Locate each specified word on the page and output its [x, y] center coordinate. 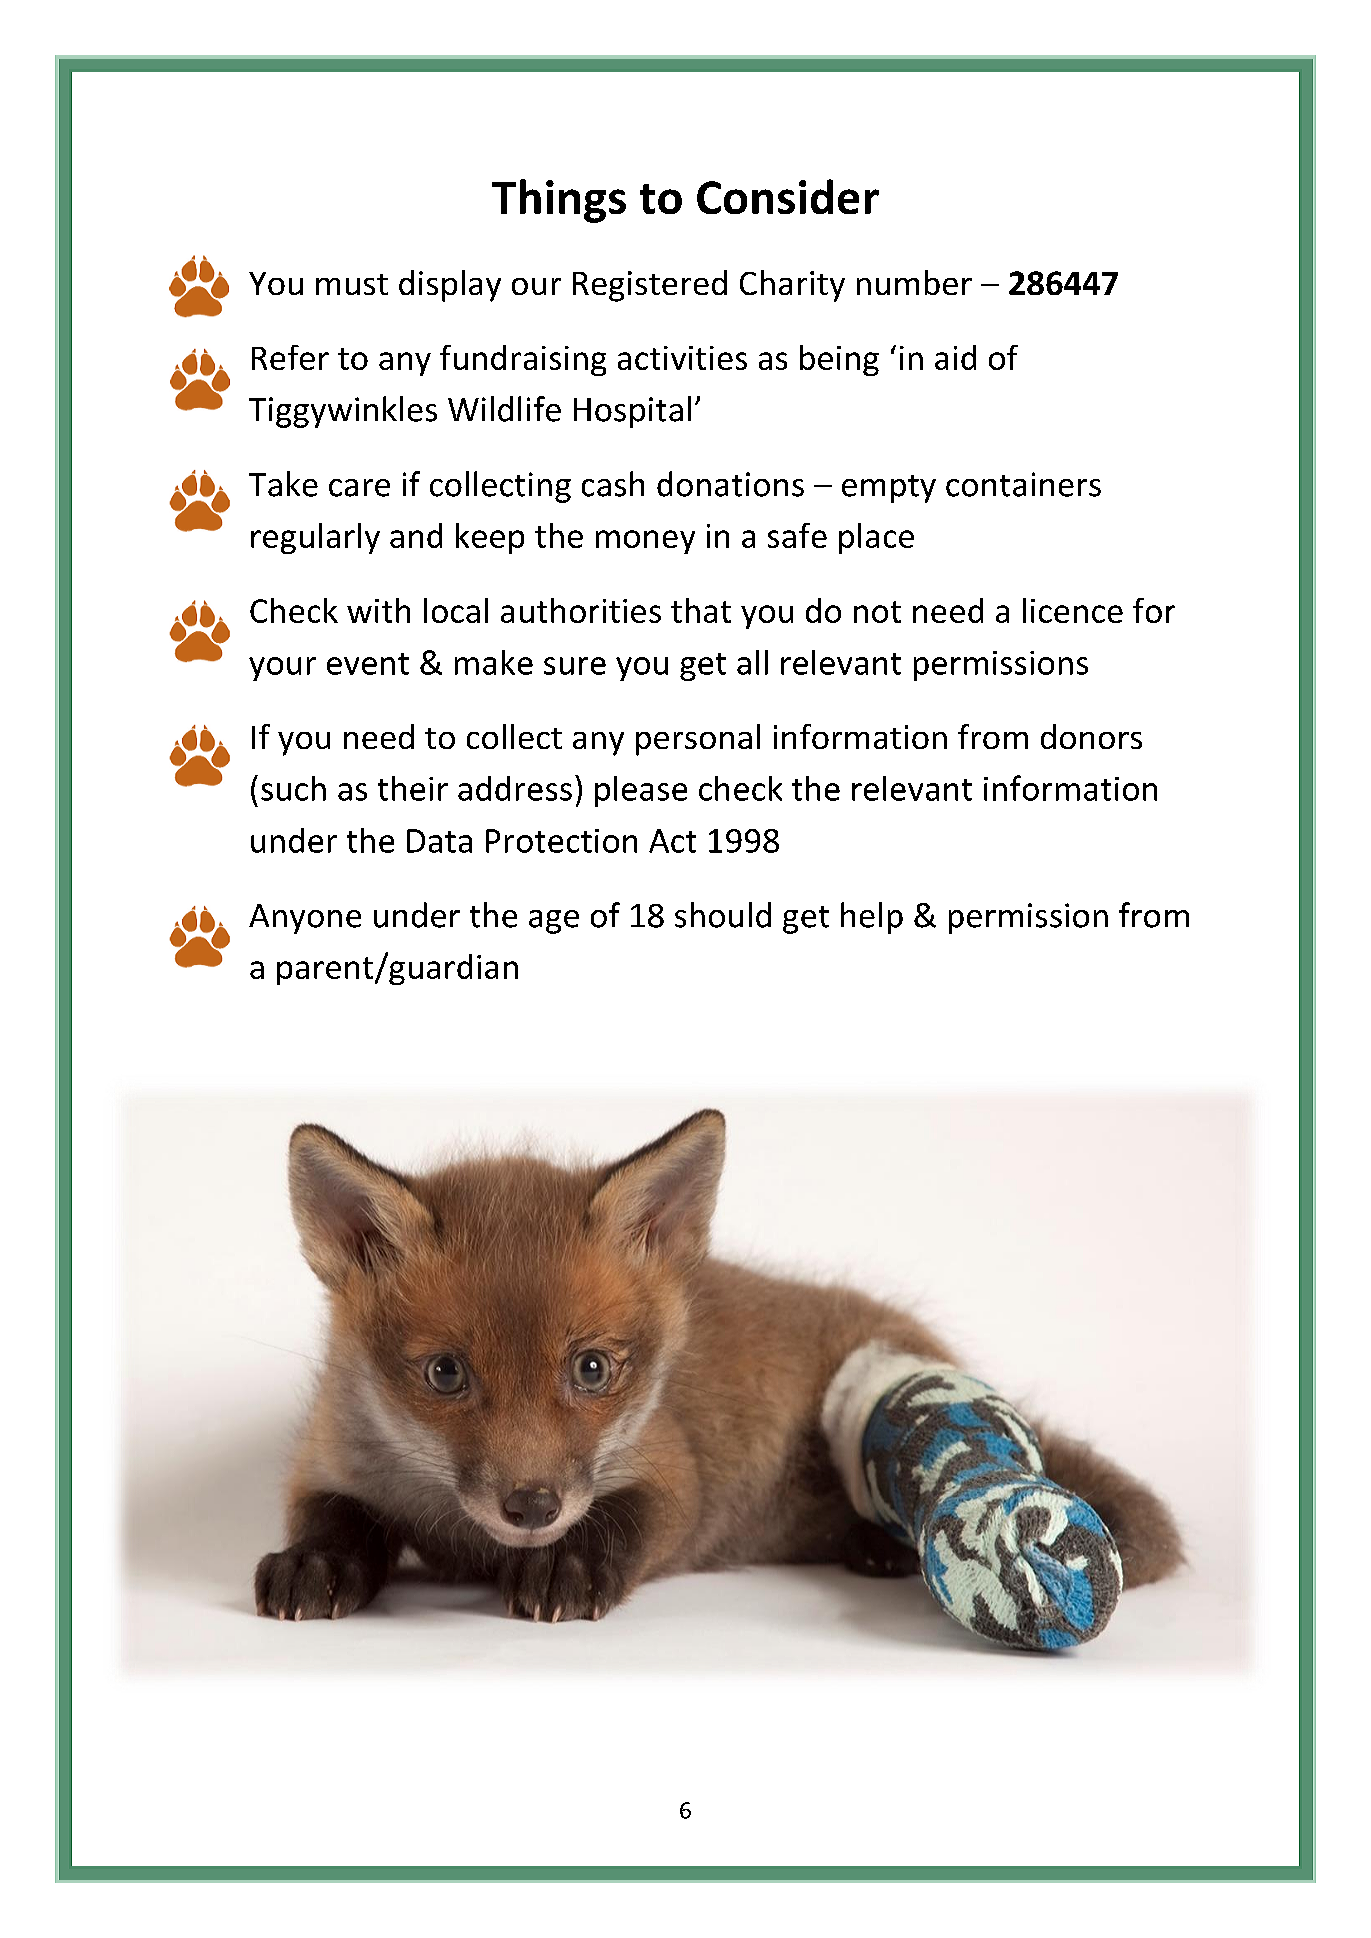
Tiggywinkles [343, 412]
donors [1091, 736]
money [645, 542]
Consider [788, 196]
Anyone [305, 919]
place [876, 538]
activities [682, 358]
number [914, 282]
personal [698, 740]
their [413, 788]
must [352, 284]
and [416, 535]
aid [955, 357]
